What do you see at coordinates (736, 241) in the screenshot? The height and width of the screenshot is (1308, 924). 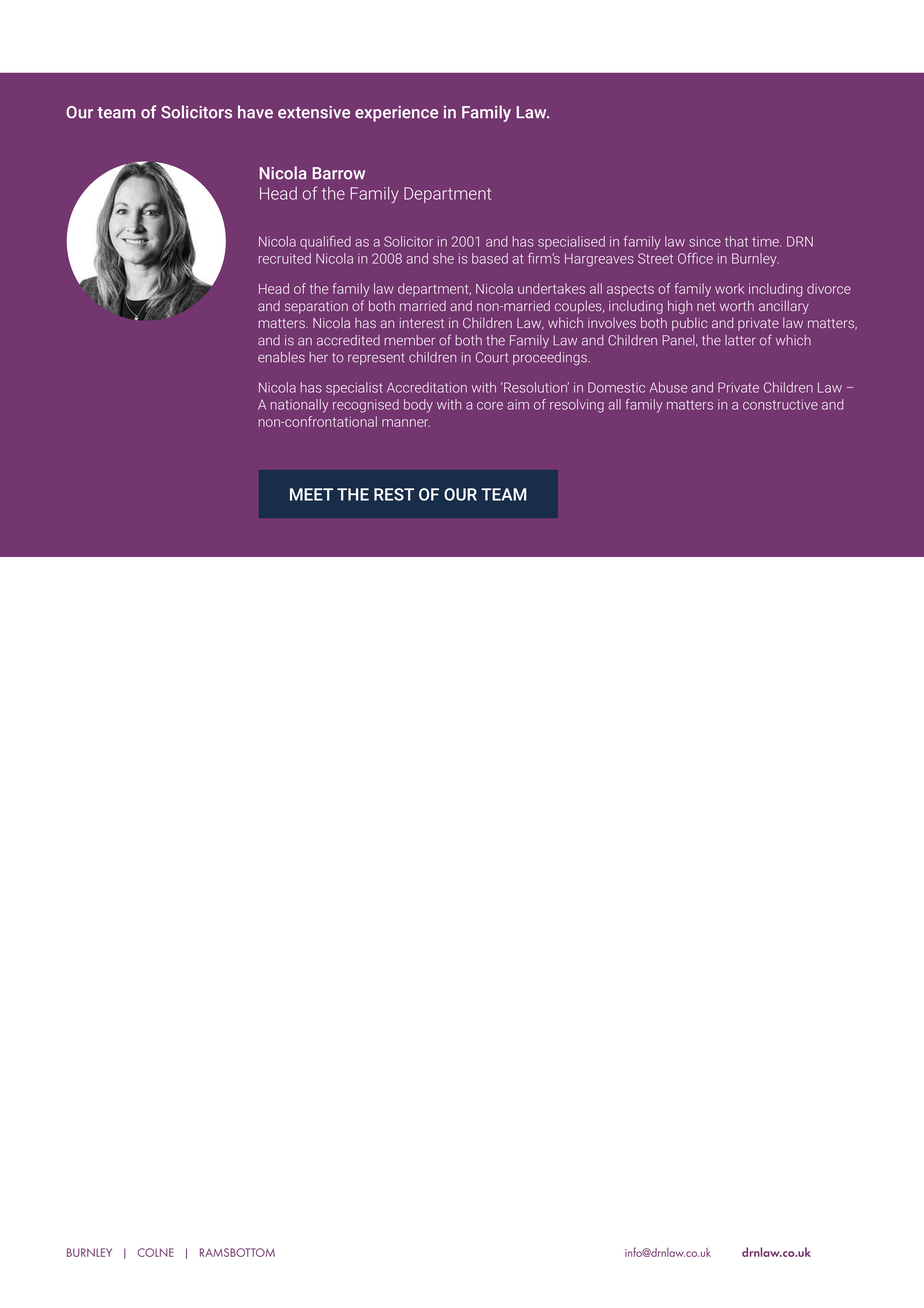 I see `that` at bounding box center [736, 241].
